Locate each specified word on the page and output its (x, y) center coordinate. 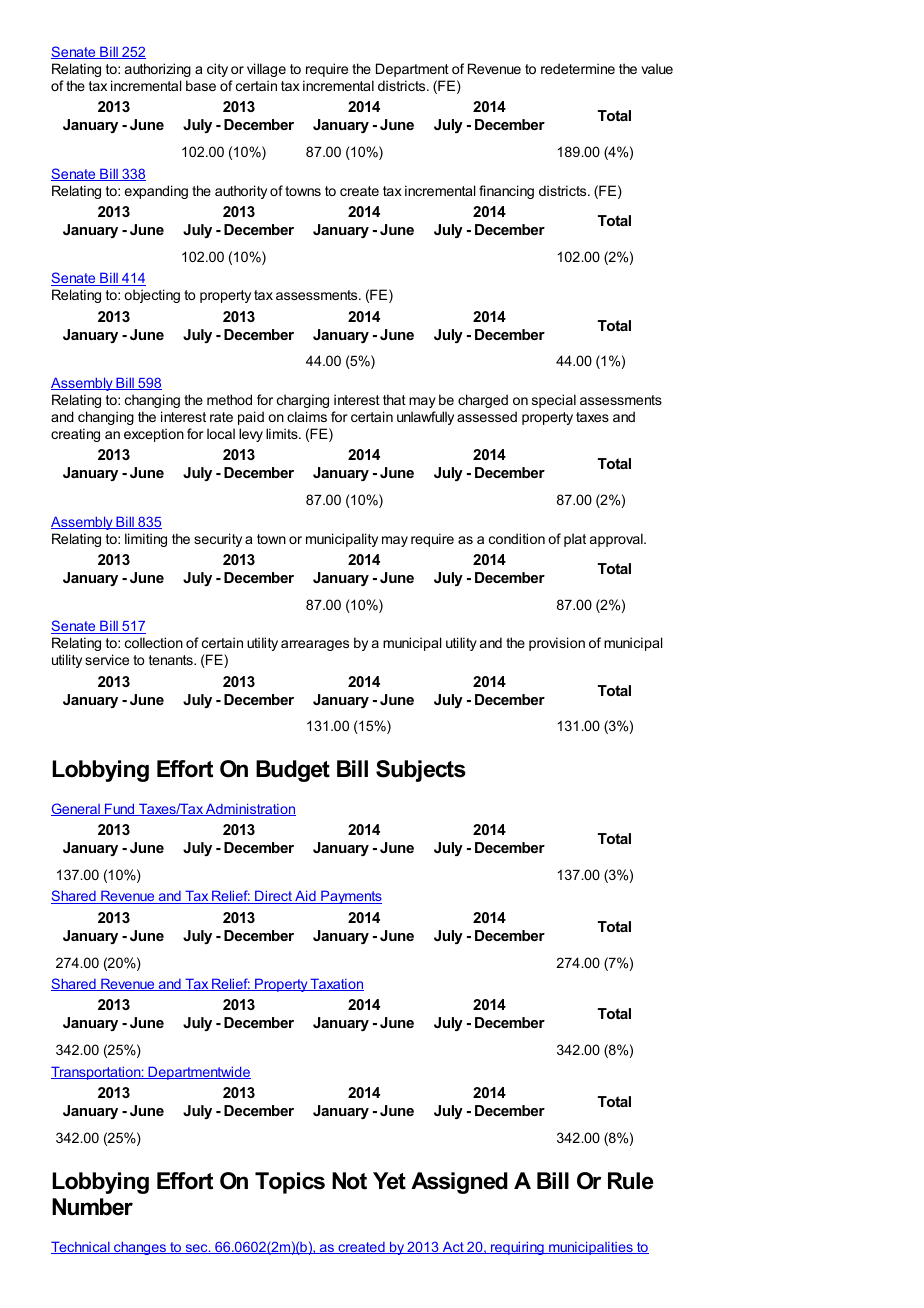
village (266, 70)
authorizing (158, 70)
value (657, 68)
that (394, 399)
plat (575, 540)
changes (140, 1248)
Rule (631, 1181)
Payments (350, 897)
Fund (120, 809)
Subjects (421, 771)
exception (154, 435)
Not (349, 1181)
